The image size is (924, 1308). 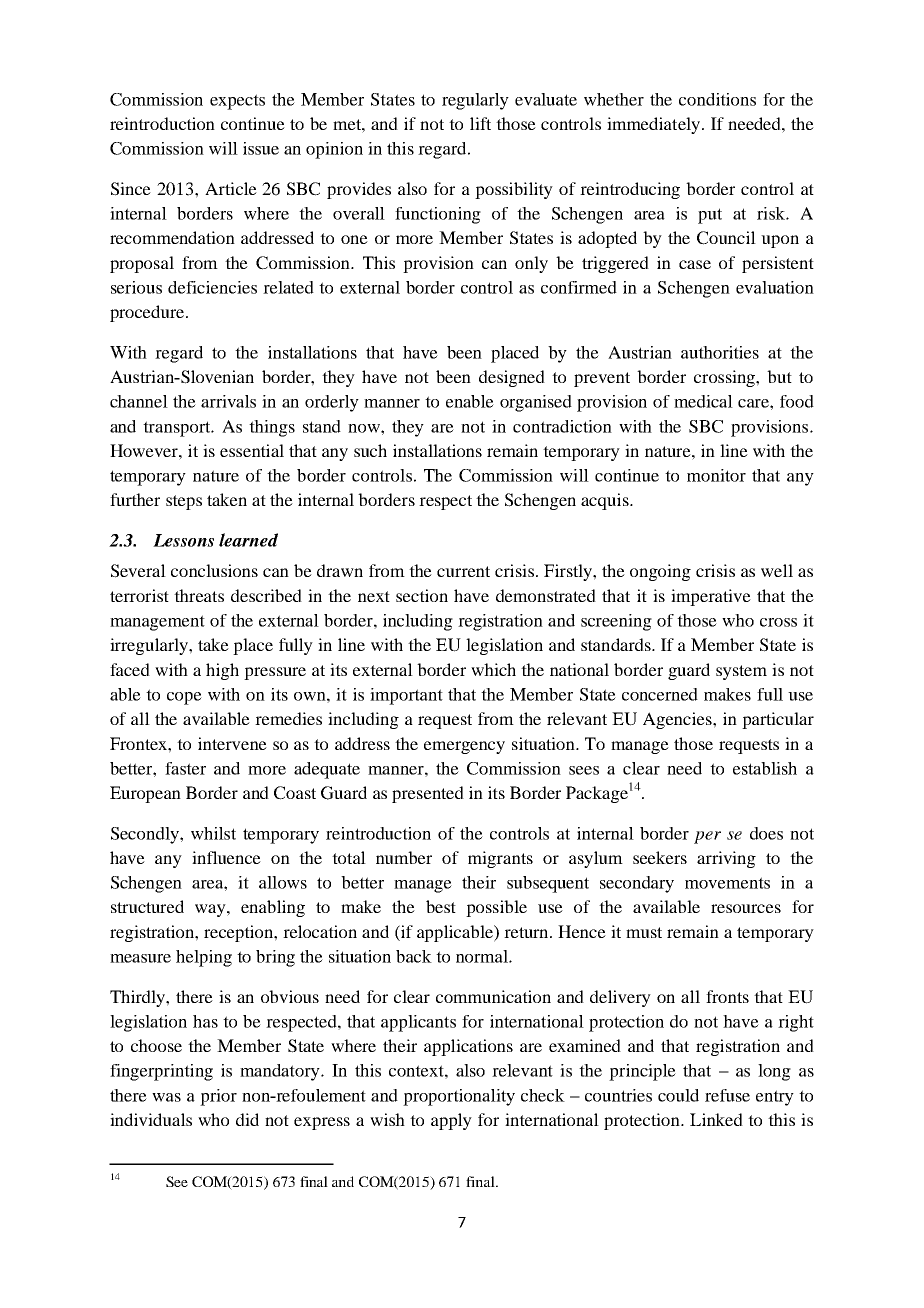 I want to click on conditions, so click(x=717, y=99).
